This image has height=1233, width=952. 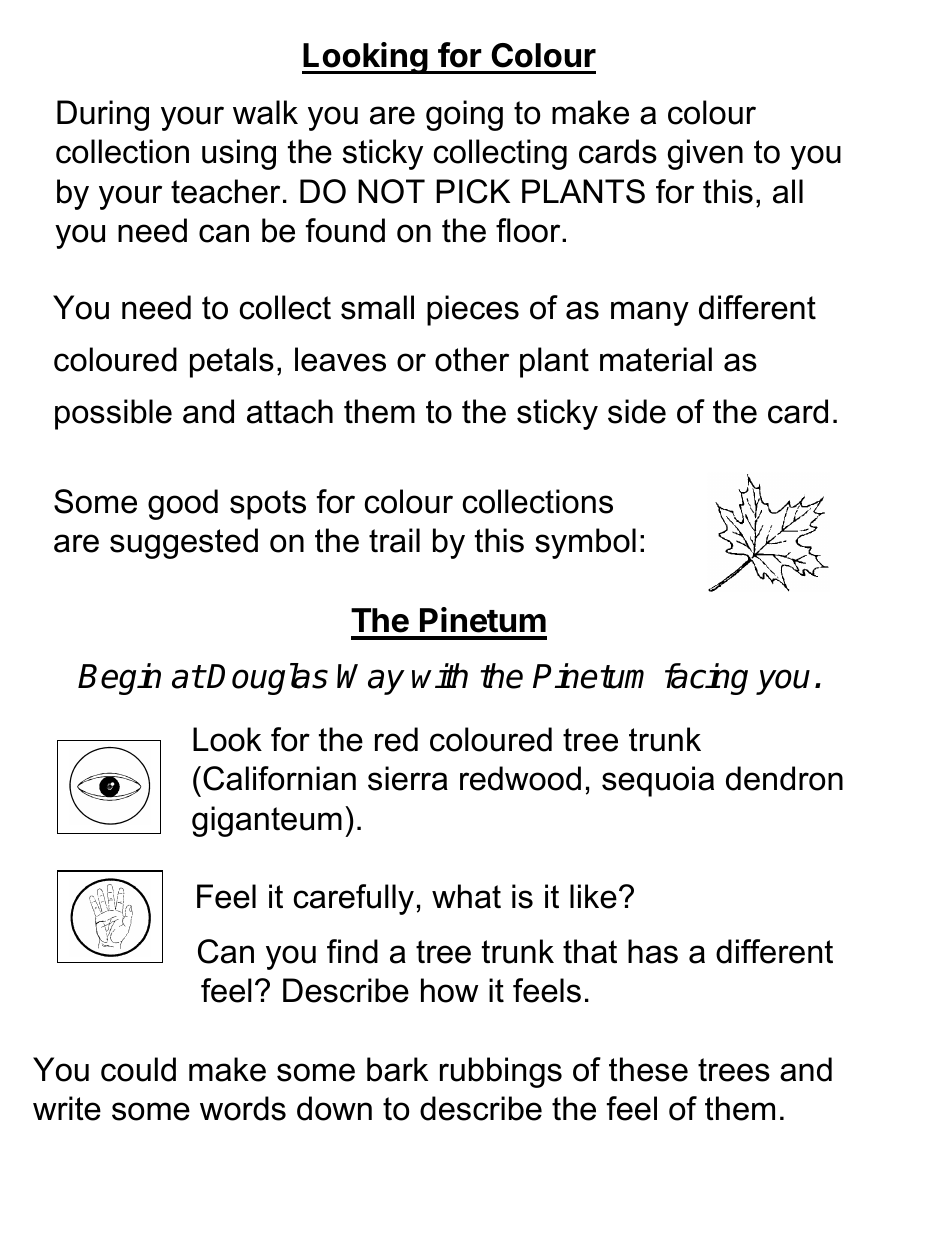 I want to click on facing, so click(x=706, y=679).
